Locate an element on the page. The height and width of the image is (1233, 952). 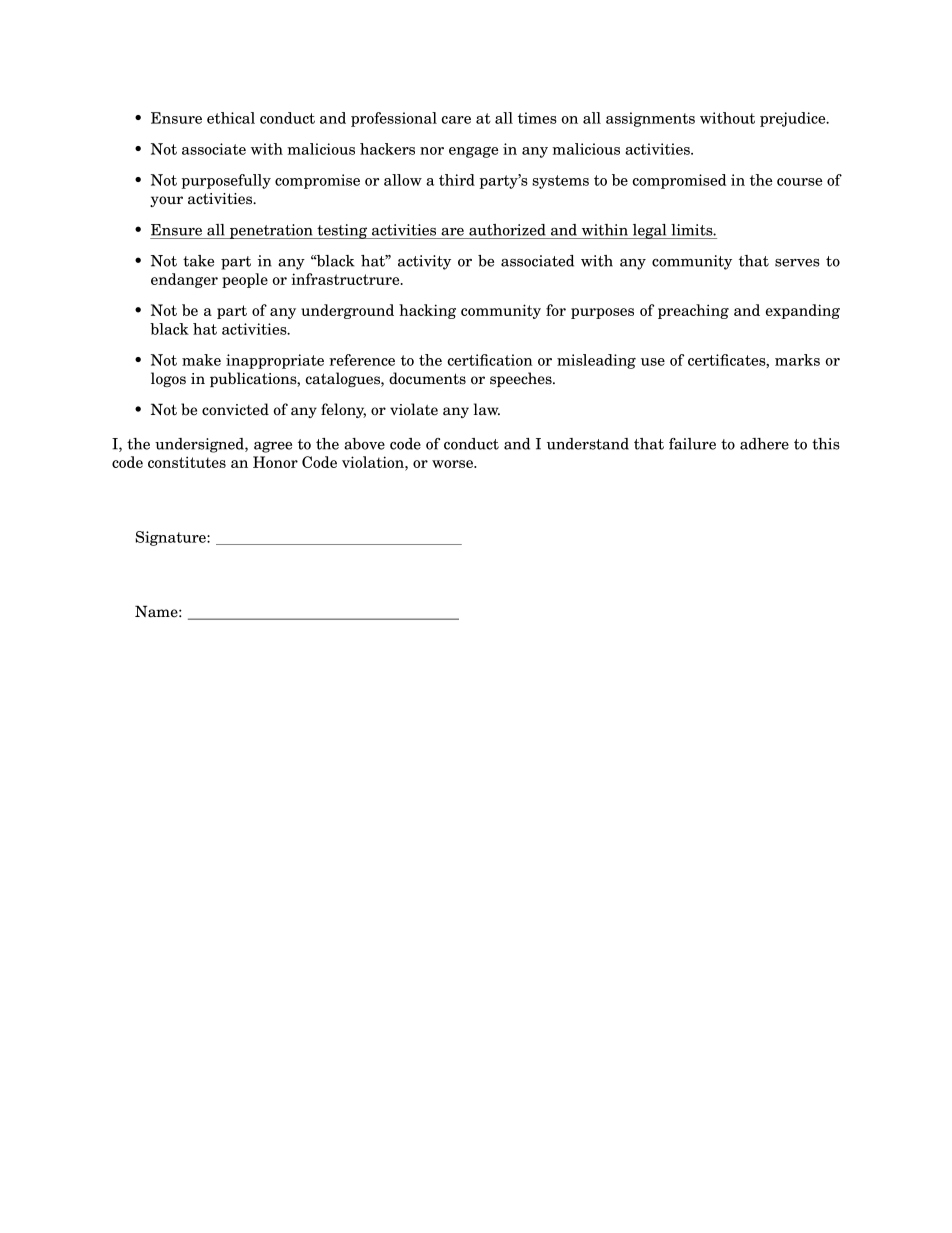
inappropriate is located at coordinates (275, 361).
